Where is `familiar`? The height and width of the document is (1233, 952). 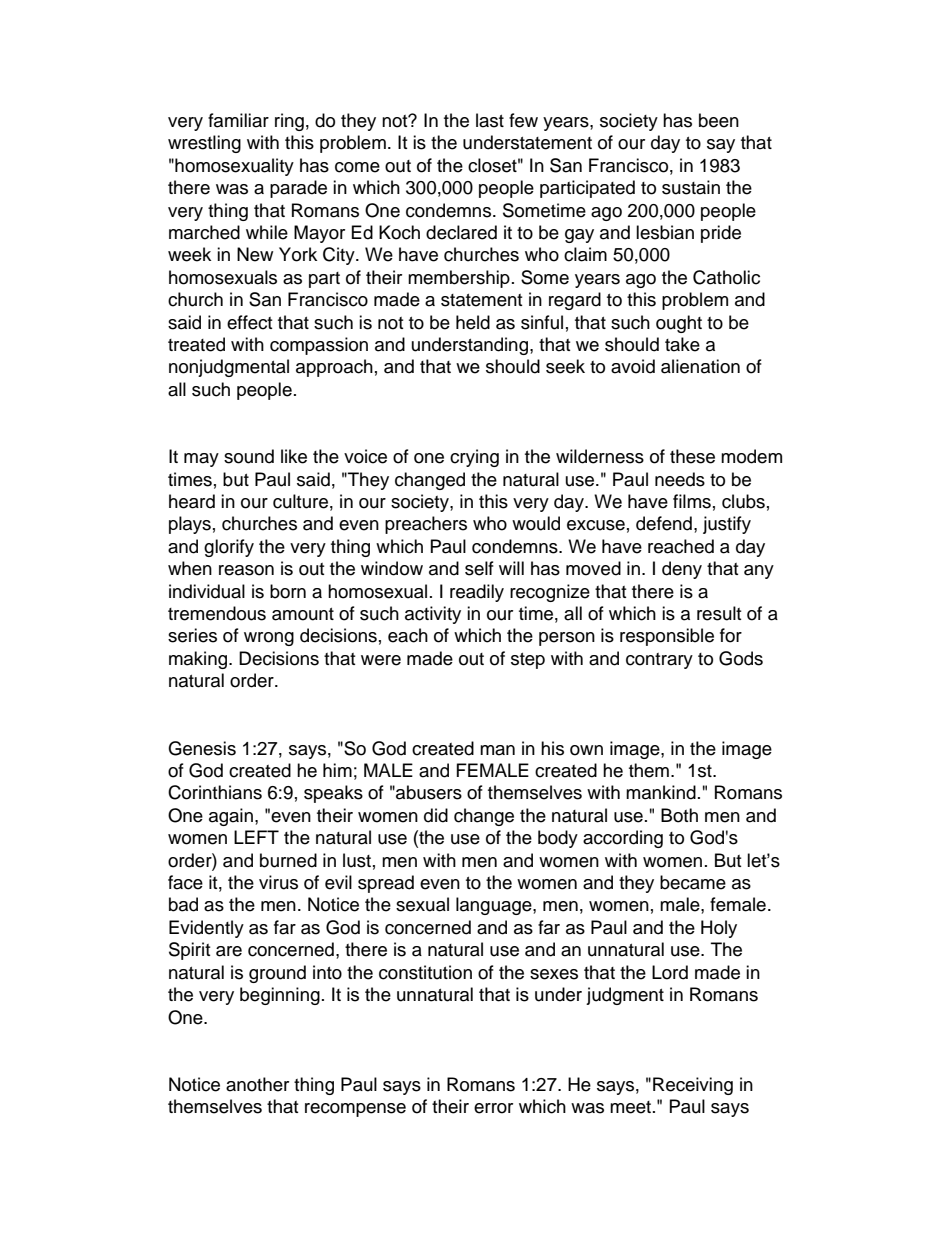
familiar is located at coordinates (238, 120).
